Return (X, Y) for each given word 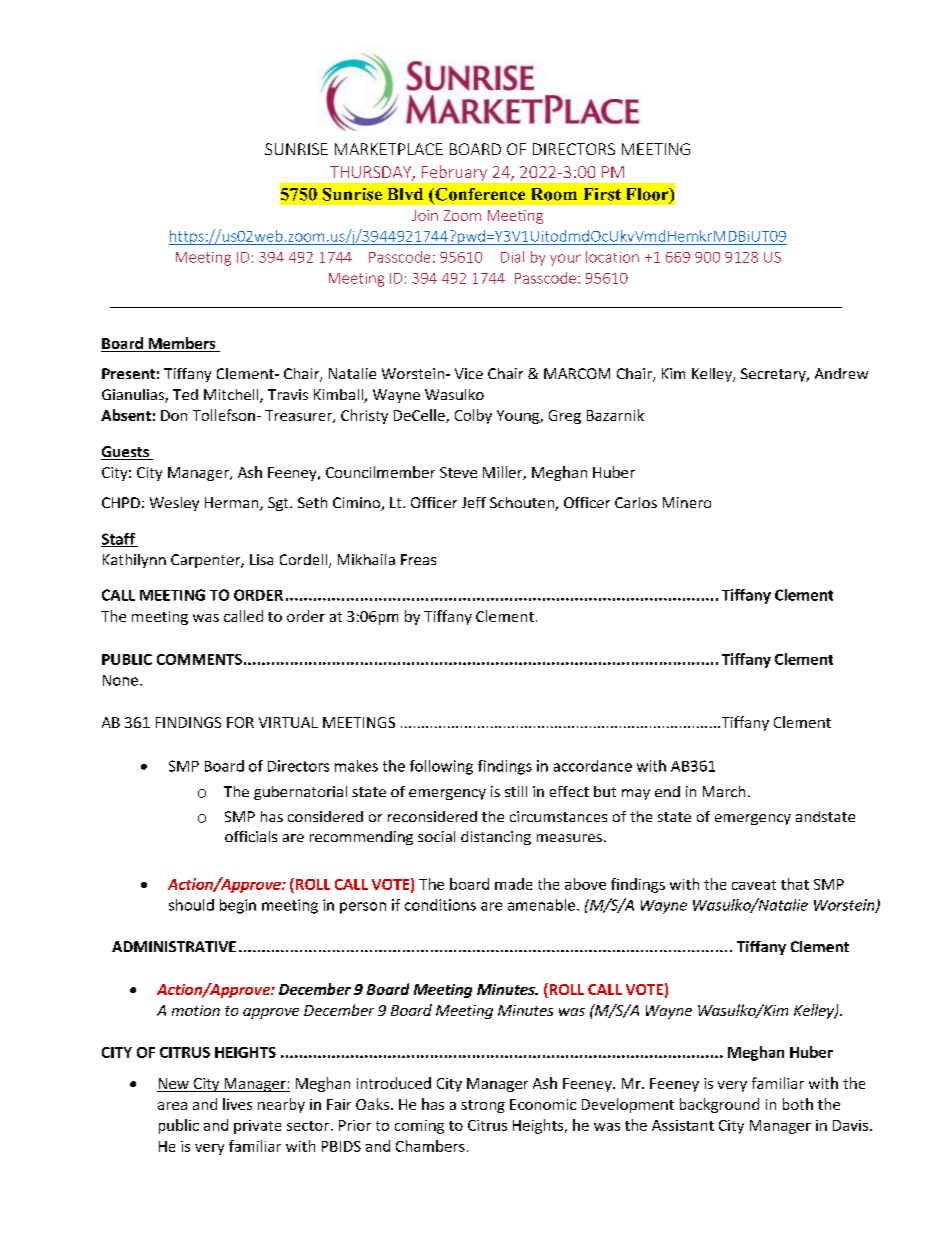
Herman (233, 504)
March (724, 791)
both (798, 1104)
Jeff (474, 502)
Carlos (636, 502)
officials (251, 836)
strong (483, 1106)
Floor (649, 195)
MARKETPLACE (389, 149)
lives (237, 1104)
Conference (479, 194)
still (516, 791)
